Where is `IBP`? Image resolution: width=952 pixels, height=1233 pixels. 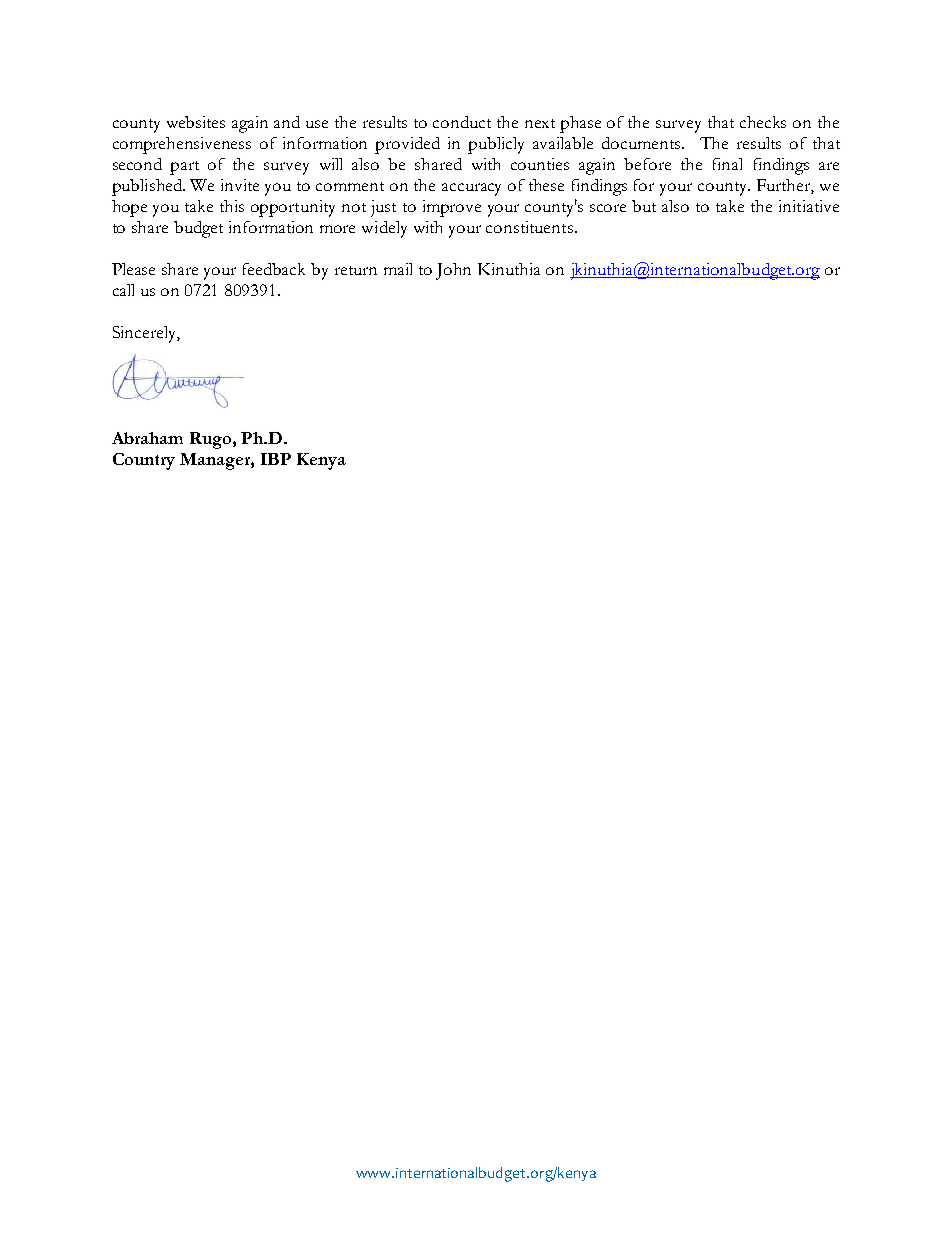 IBP is located at coordinates (276, 459).
